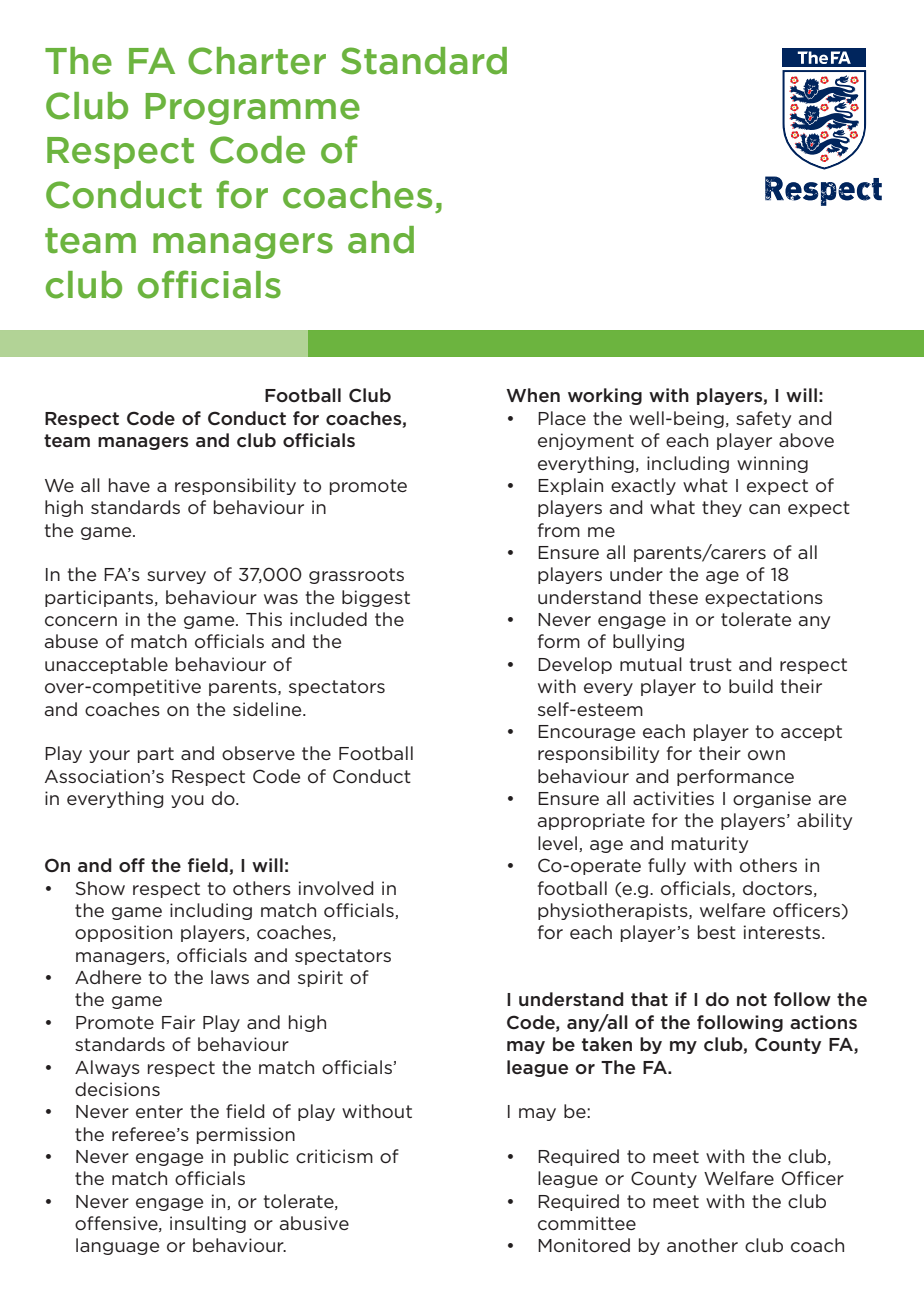  I want to click on criticism, so click(334, 1156).
